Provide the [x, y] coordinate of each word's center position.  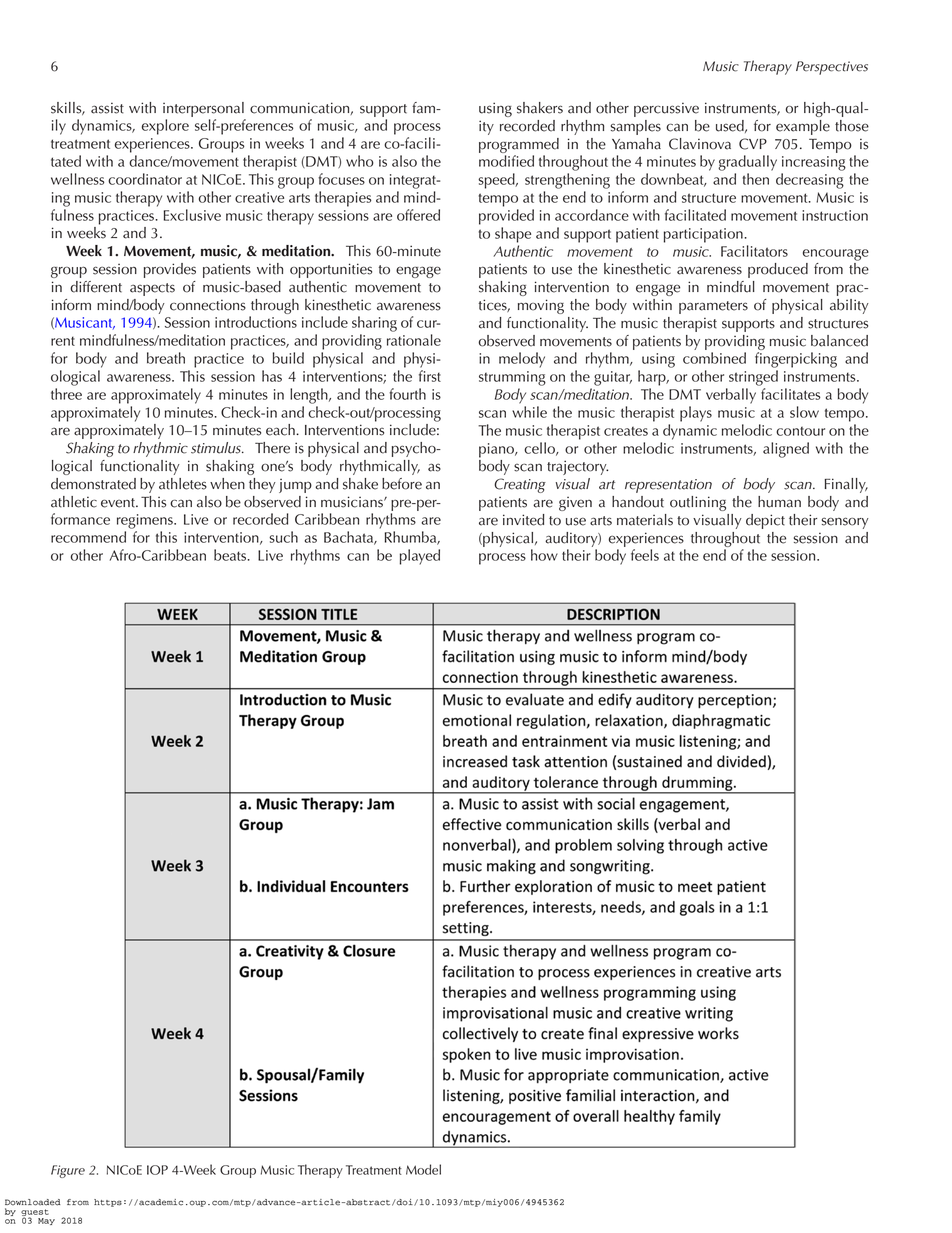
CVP [753, 144]
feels [645, 555]
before [402, 484]
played [420, 557]
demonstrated [93, 484]
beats [231, 555]
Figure [68, 1171]
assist [107, 108]
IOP [157, 1170]
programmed [519, 145]
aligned [786, 450]
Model [423, 1169]
